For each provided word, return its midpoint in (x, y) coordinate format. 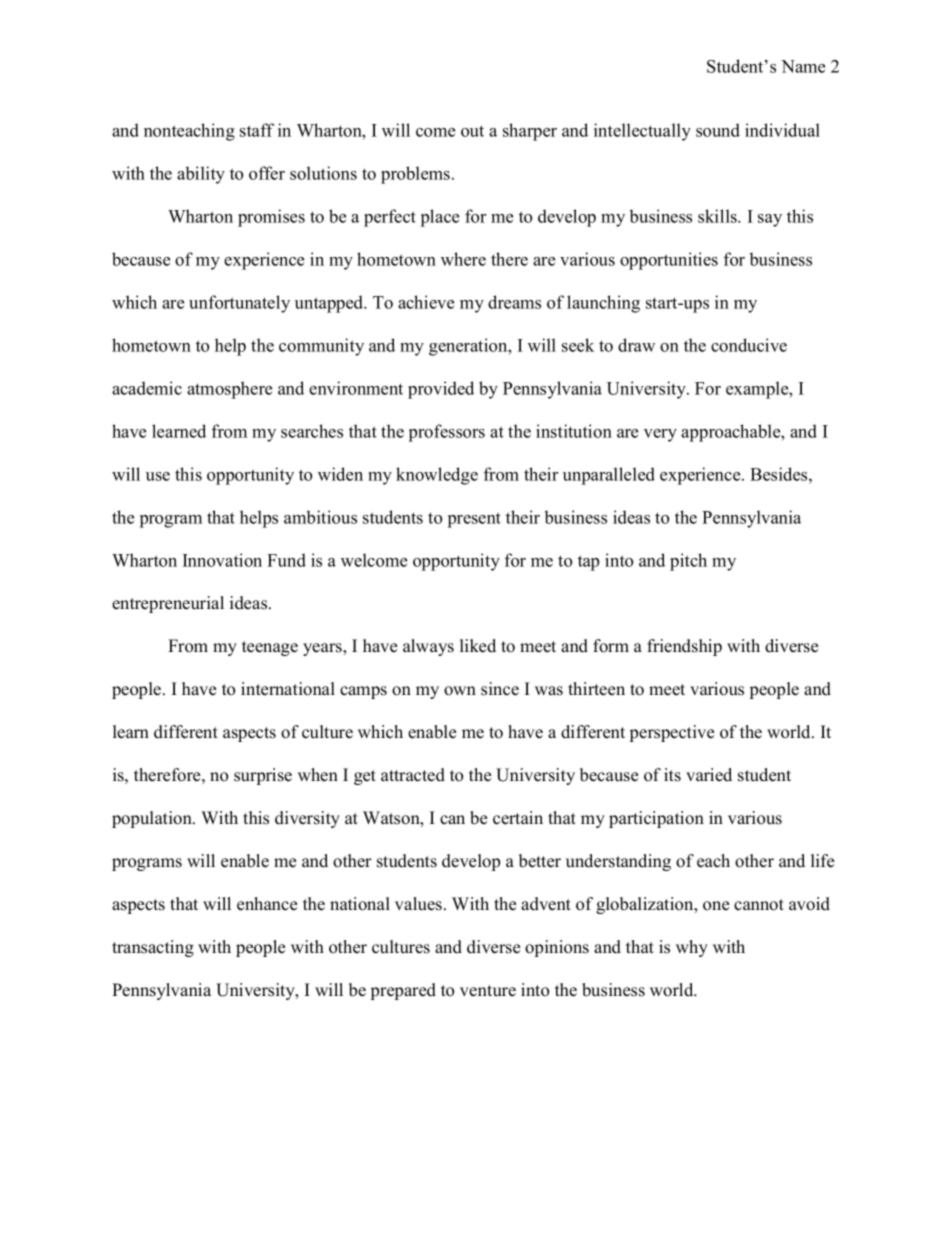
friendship (684, 647)
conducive (749, 345)
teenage (270, 648)
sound (718, 130)
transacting (153, 948)
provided (441, 390)
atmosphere (229, 390)
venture (488, 991)
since (500, 689)
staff (257, 130)
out (472, 131)
